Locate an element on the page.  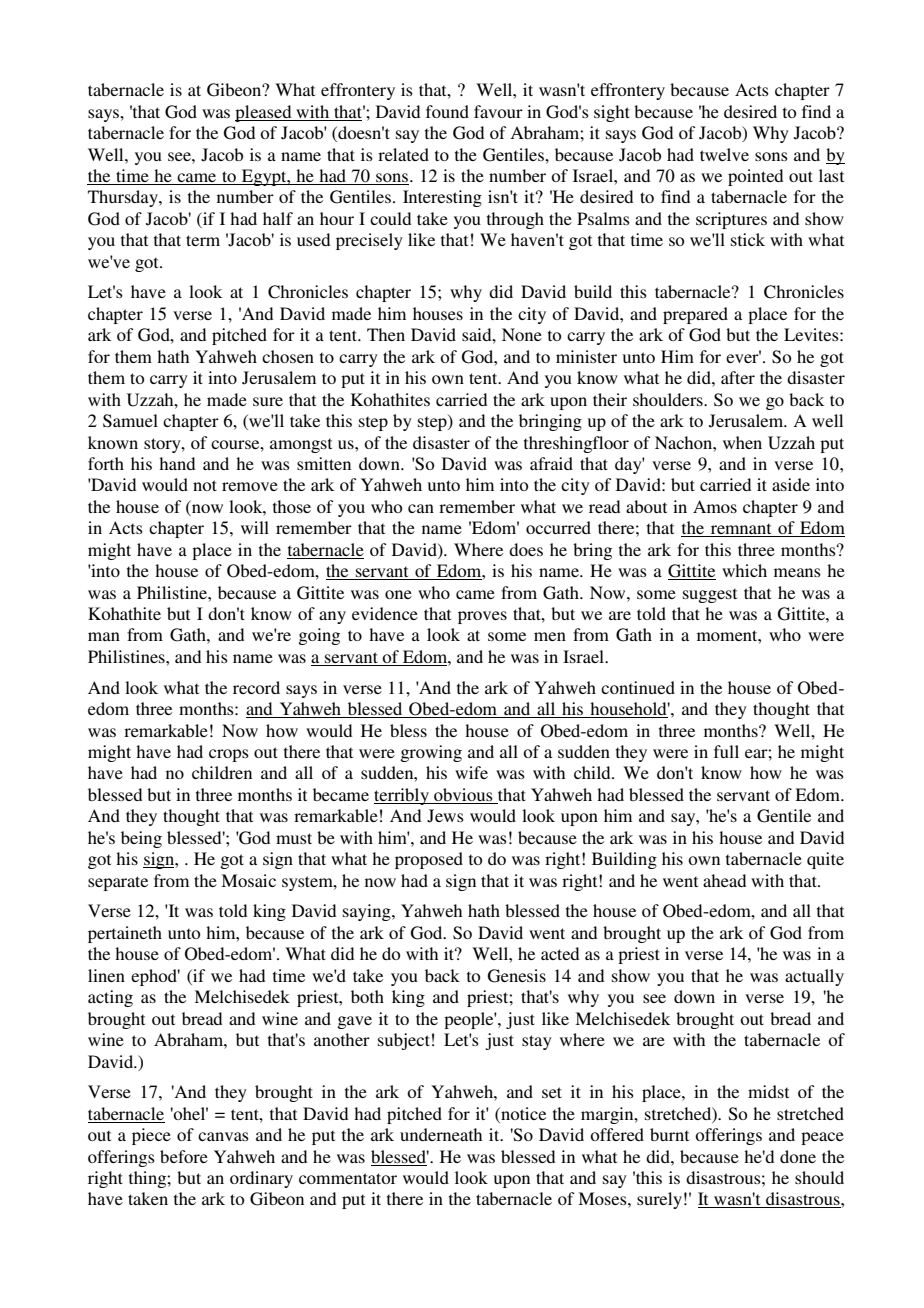
twelve is located at coordinates (724, 154).
